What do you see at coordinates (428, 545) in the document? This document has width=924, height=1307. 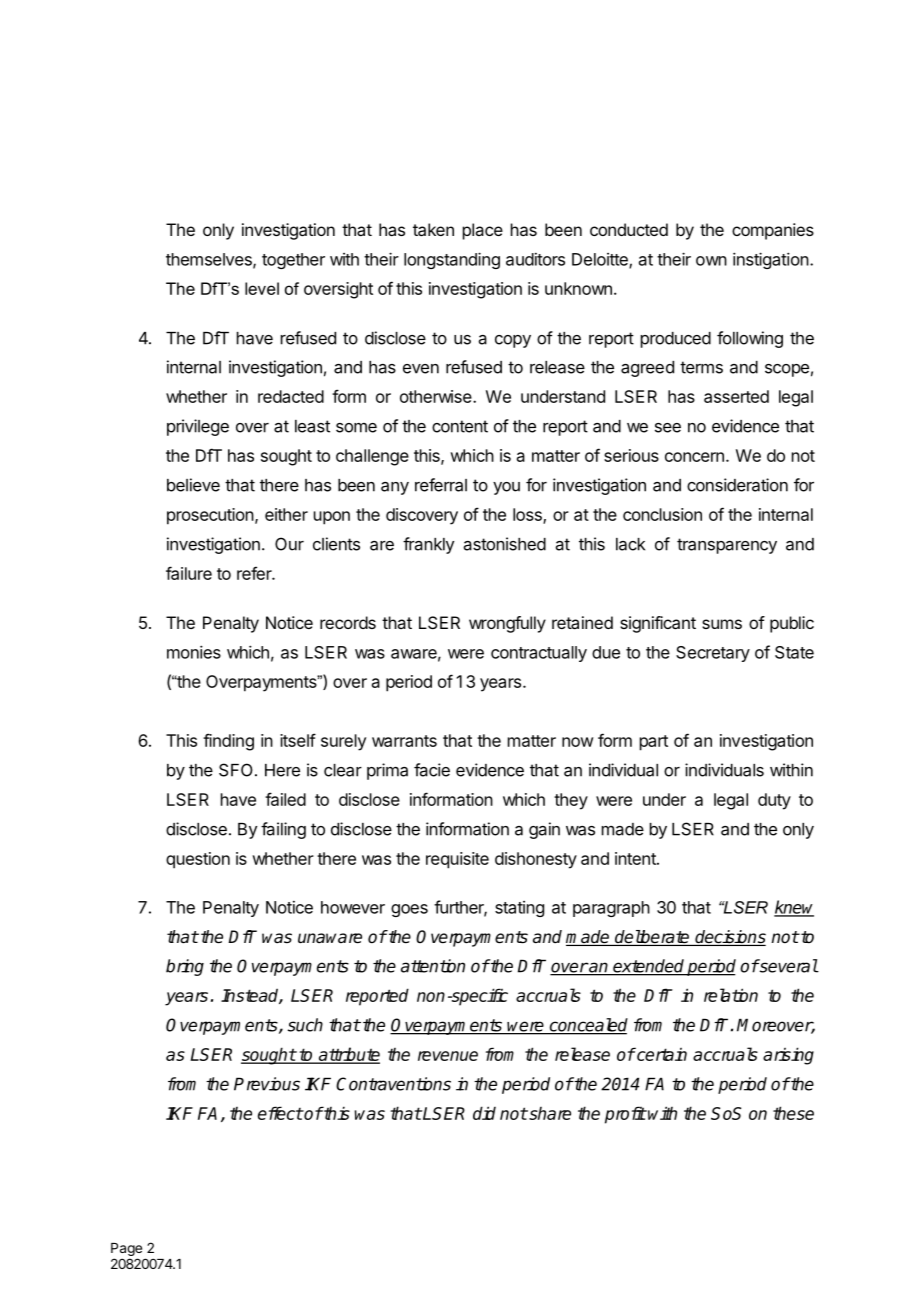 I see `frankly` at bounding box center [428, 545].
